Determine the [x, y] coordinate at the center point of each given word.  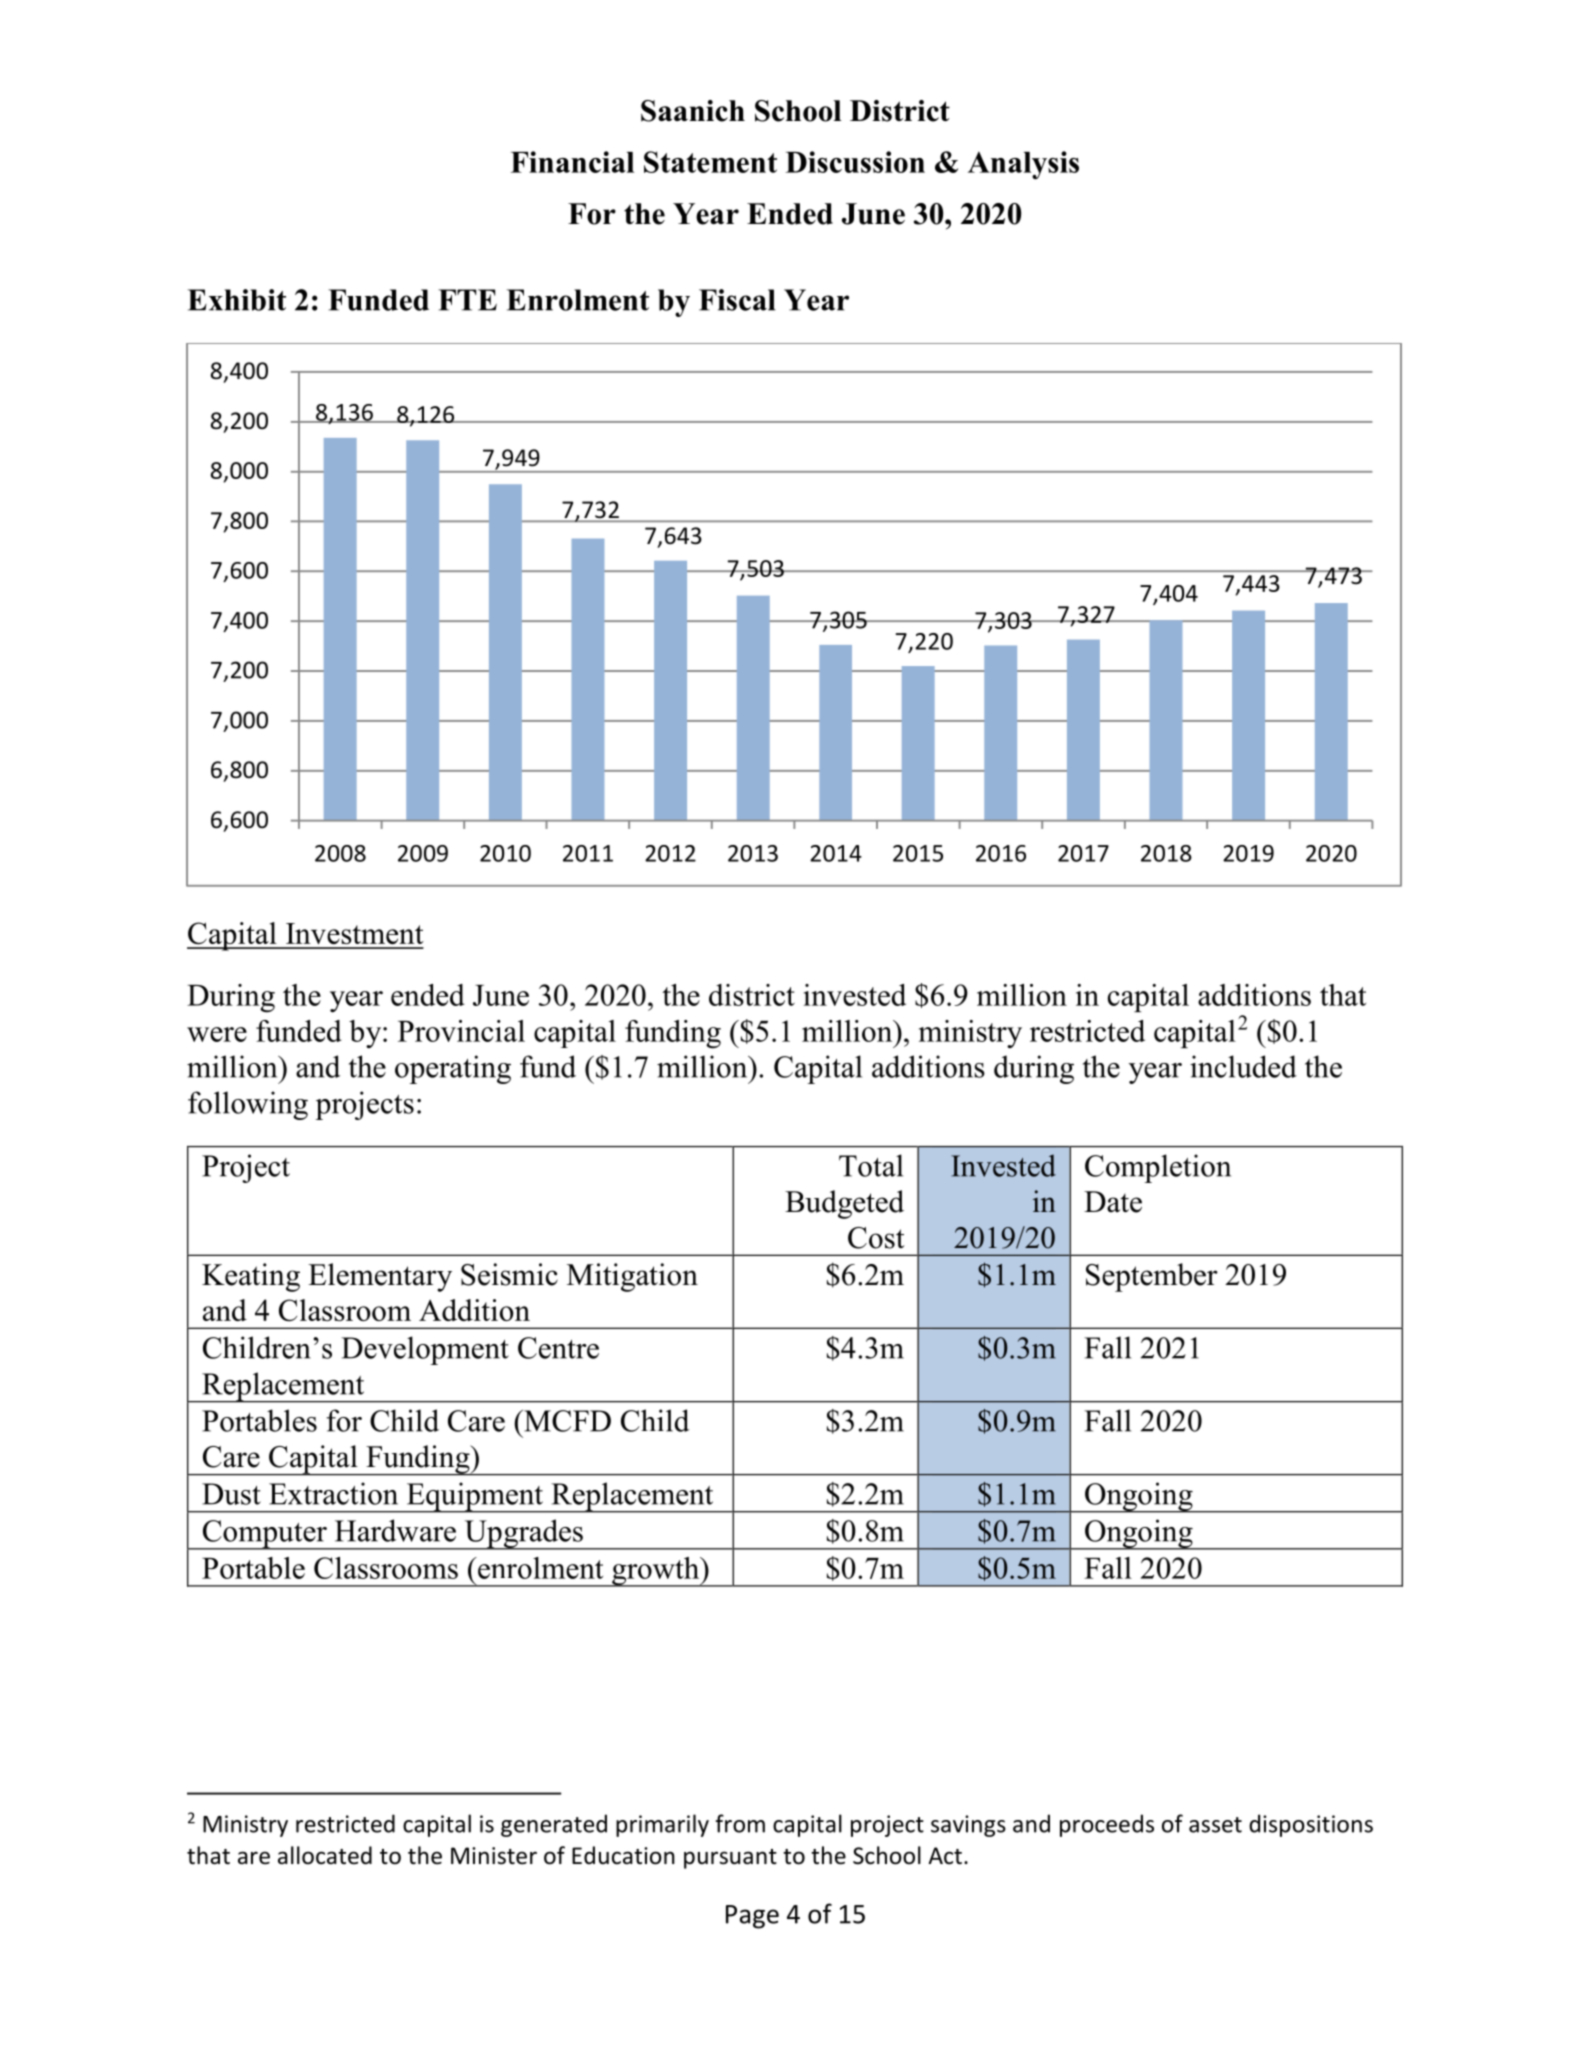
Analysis [1023, 165]
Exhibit [237, 300]
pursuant [730, 1859]
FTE [467, 300]
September [1152, 1277]
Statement [710, 162]
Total [871, 1165]
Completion [1158, 1168]
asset [1215, 1825]
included [1243, 1066]
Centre [558, 1348]
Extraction [333, 1493]
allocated [325, 1855]
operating [453, 1069]
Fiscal [737, 300]
